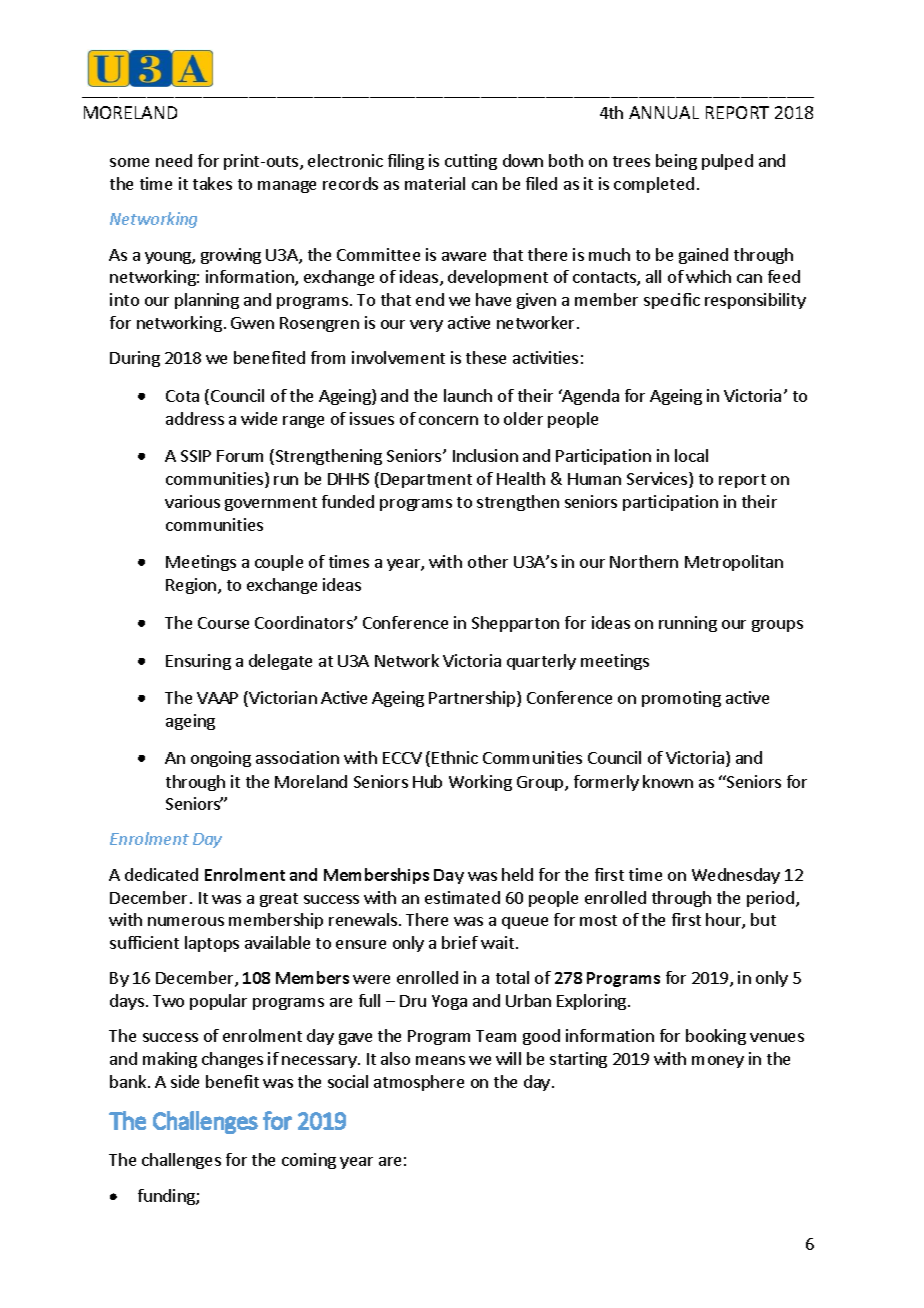  What do you see at coordinates (736, 876) in the document?
I see `Wednesday` at bounding box center [736, 876].
